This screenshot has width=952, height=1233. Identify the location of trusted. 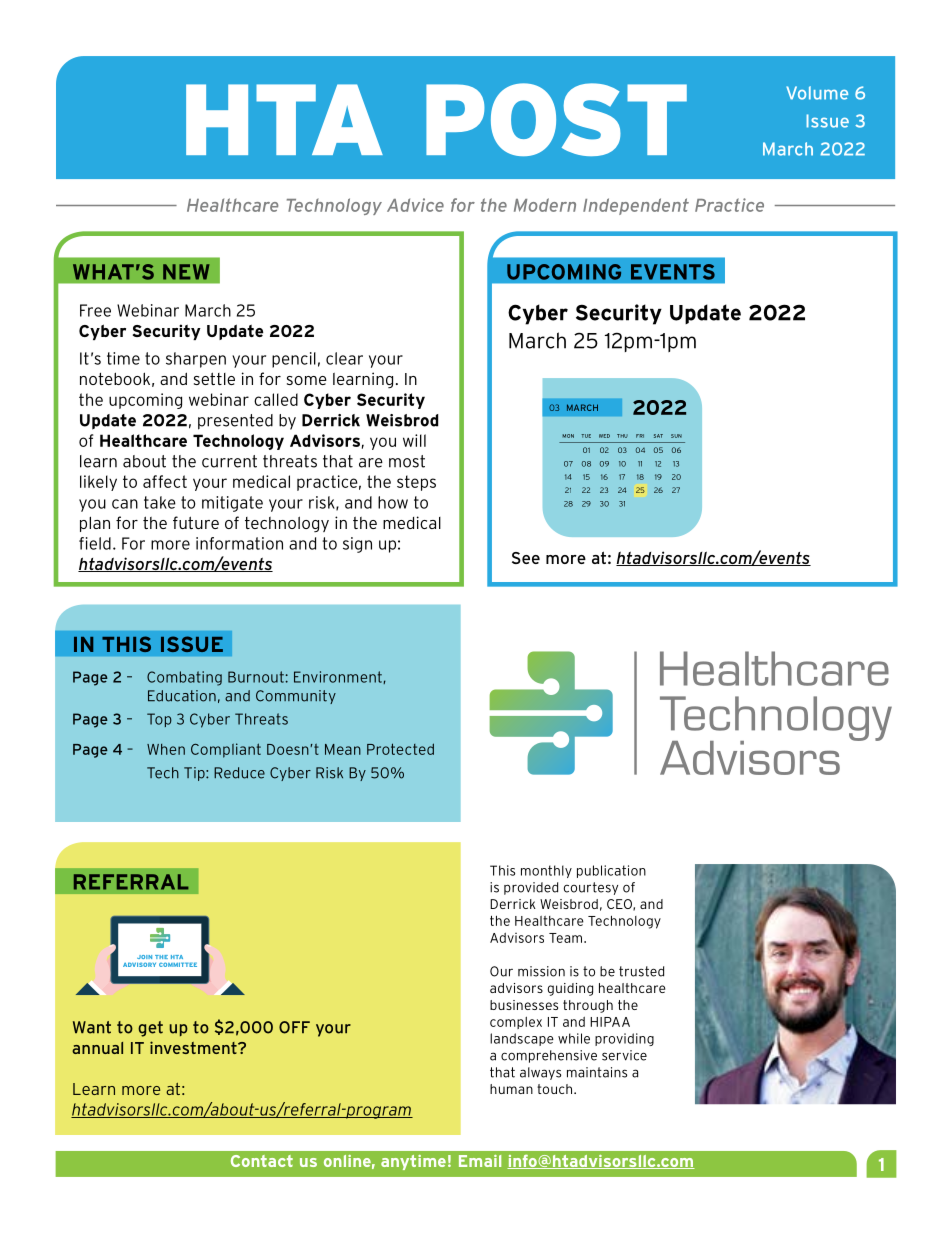
(641, 971).
